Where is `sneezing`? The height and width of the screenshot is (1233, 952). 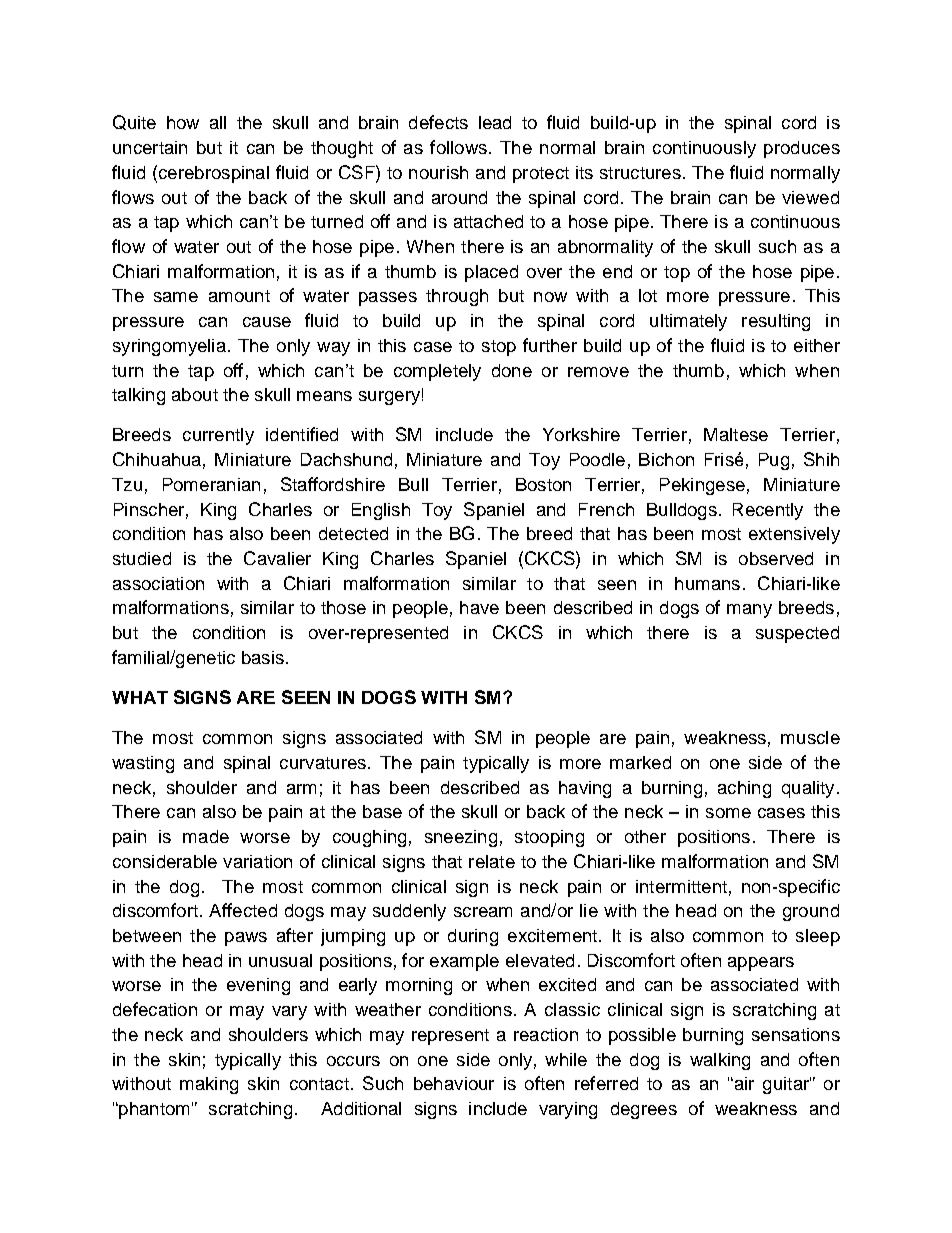
sneezing is located at coordinates (461, 838).
